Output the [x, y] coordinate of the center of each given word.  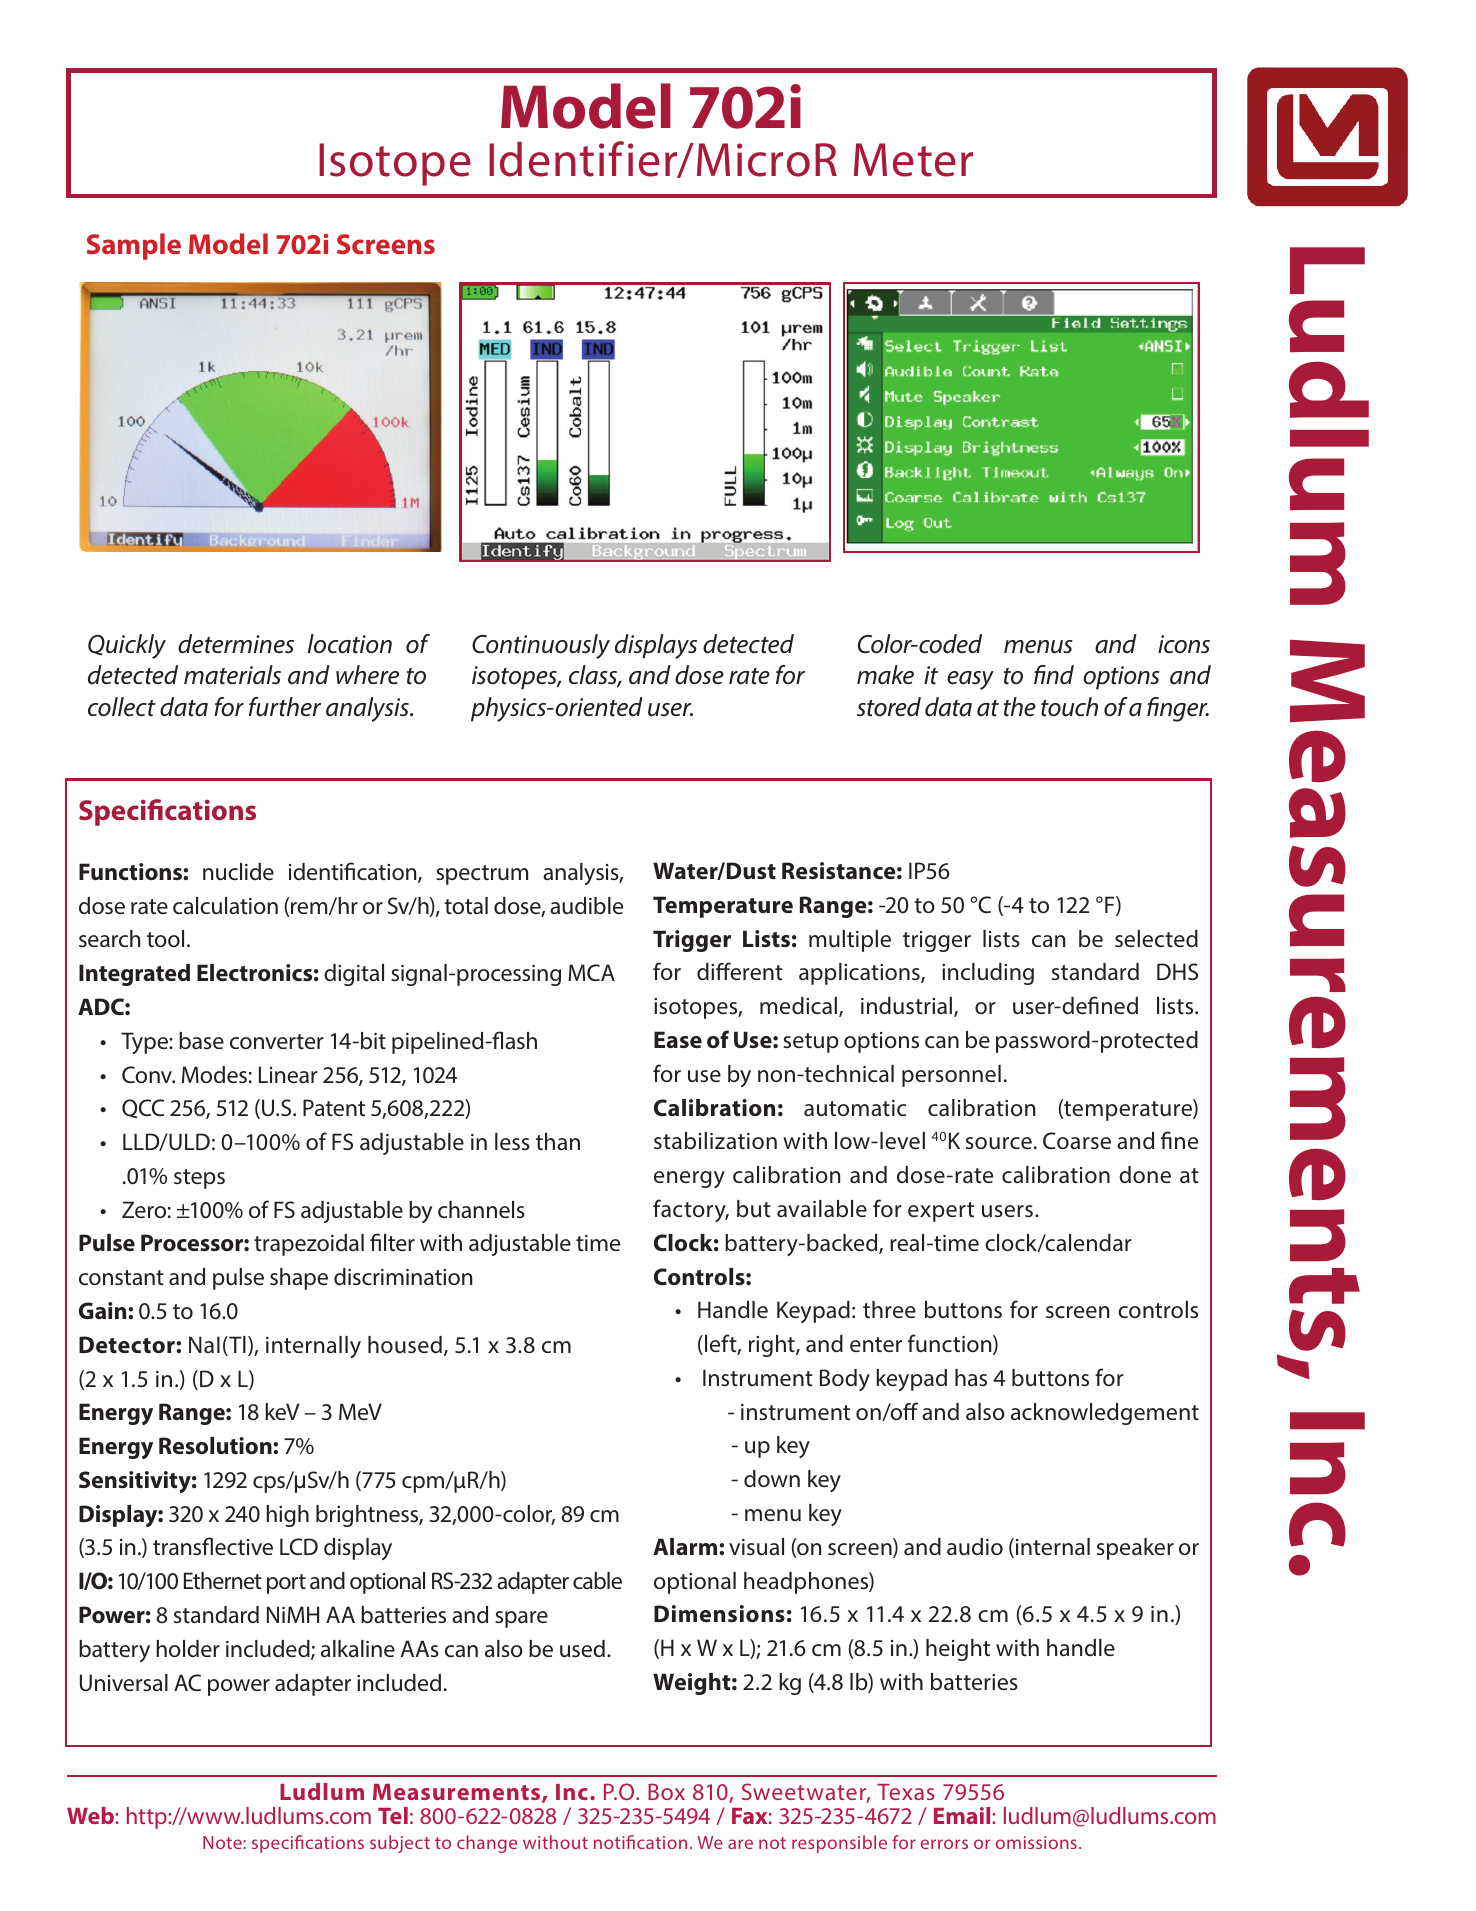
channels [481, 1210]
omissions [1036, 1842]
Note [223, 1842]
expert [941, 1212]
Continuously [541, 646]
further [285, 707]
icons [1184, 644]
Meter [913, 160]
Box [666, 1791]
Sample [134, 246]
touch [1069, 707]
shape [299, 1279]
